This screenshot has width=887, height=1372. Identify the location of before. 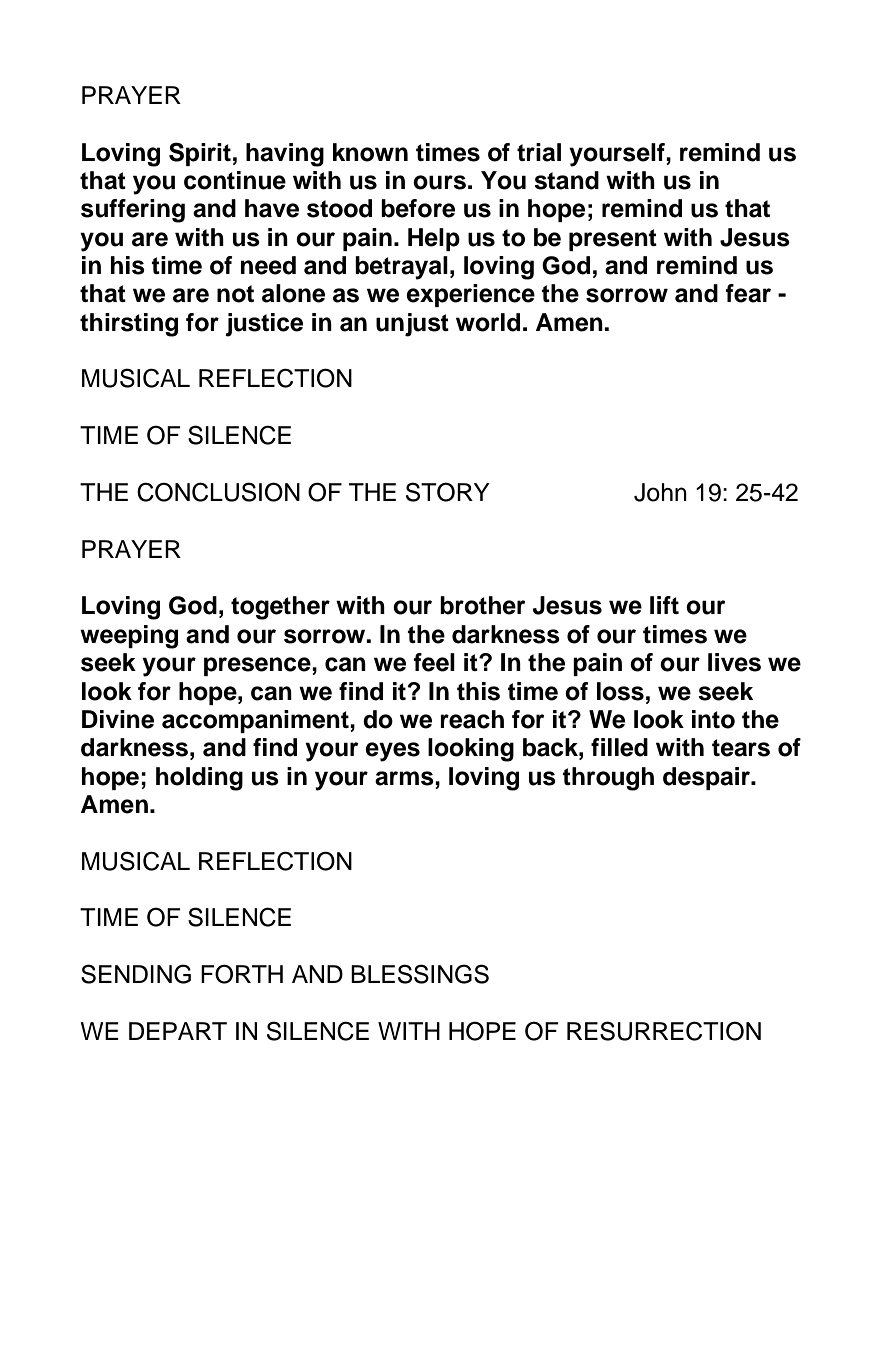
(418, 208).
